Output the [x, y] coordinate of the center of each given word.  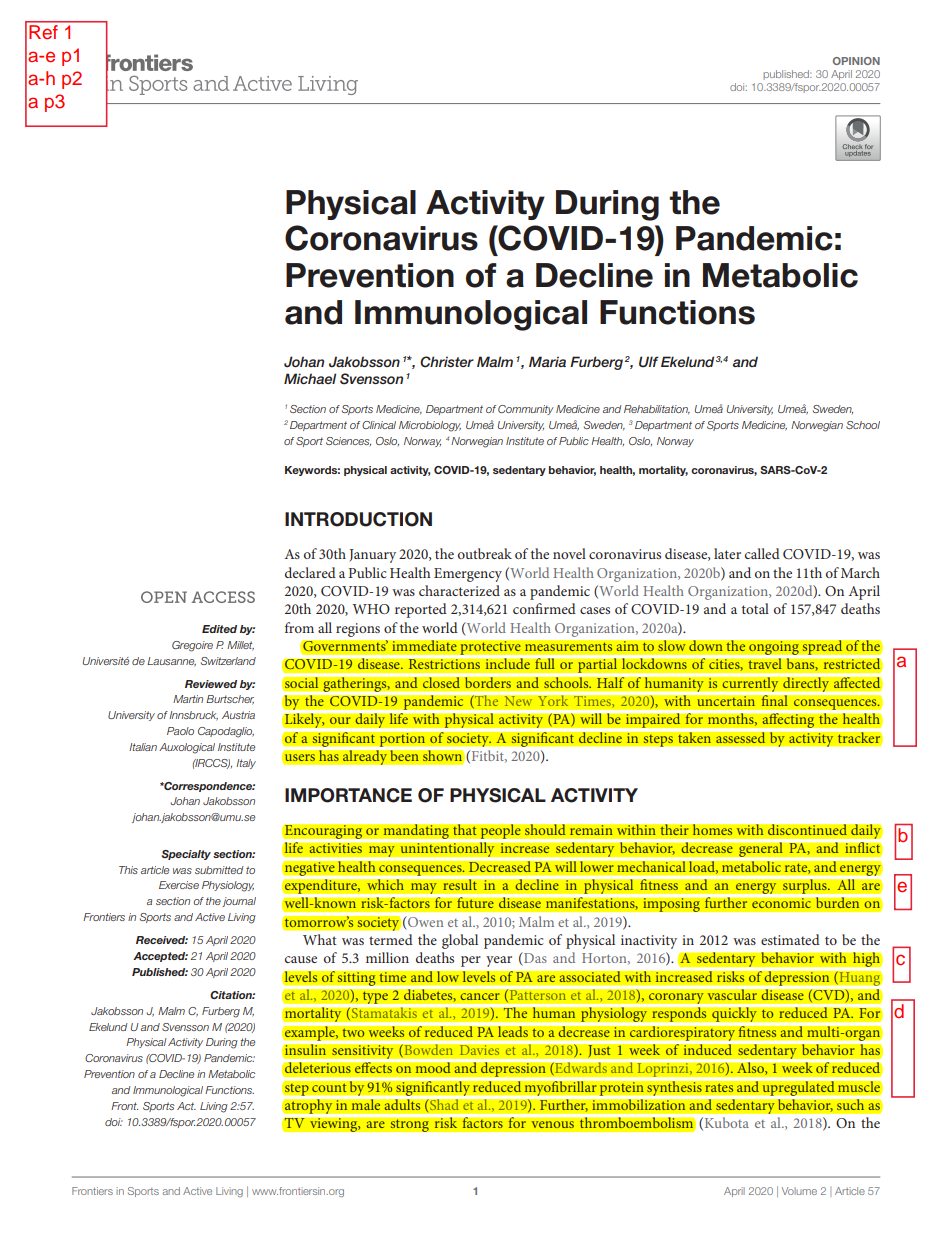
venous [552, 1124]
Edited [219, 629]
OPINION [856, 61]
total [755, 608]
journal [239, 902]
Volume [799, 1191]
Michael [310, 378]
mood [433, 1067]
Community [526, 410]
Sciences [348, 441]
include [507, 664]
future [475, 903]
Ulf [649, 362]
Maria [547, 361]
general [761, 849]
